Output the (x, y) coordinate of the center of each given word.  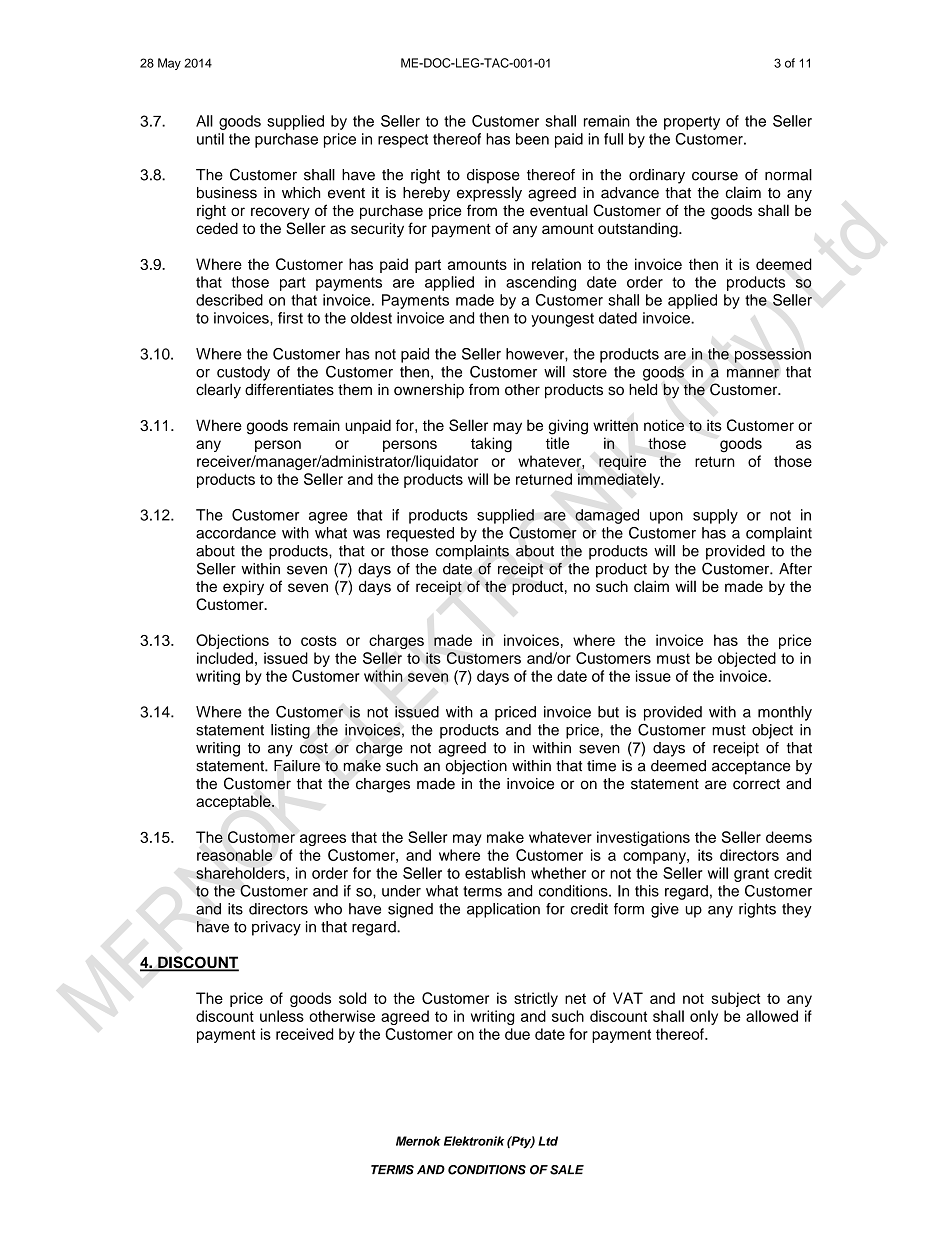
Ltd (548, 1141)
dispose (493, 176)
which (301, 193)
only (704, 1017)
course (715, 176)
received (304, 1034)
